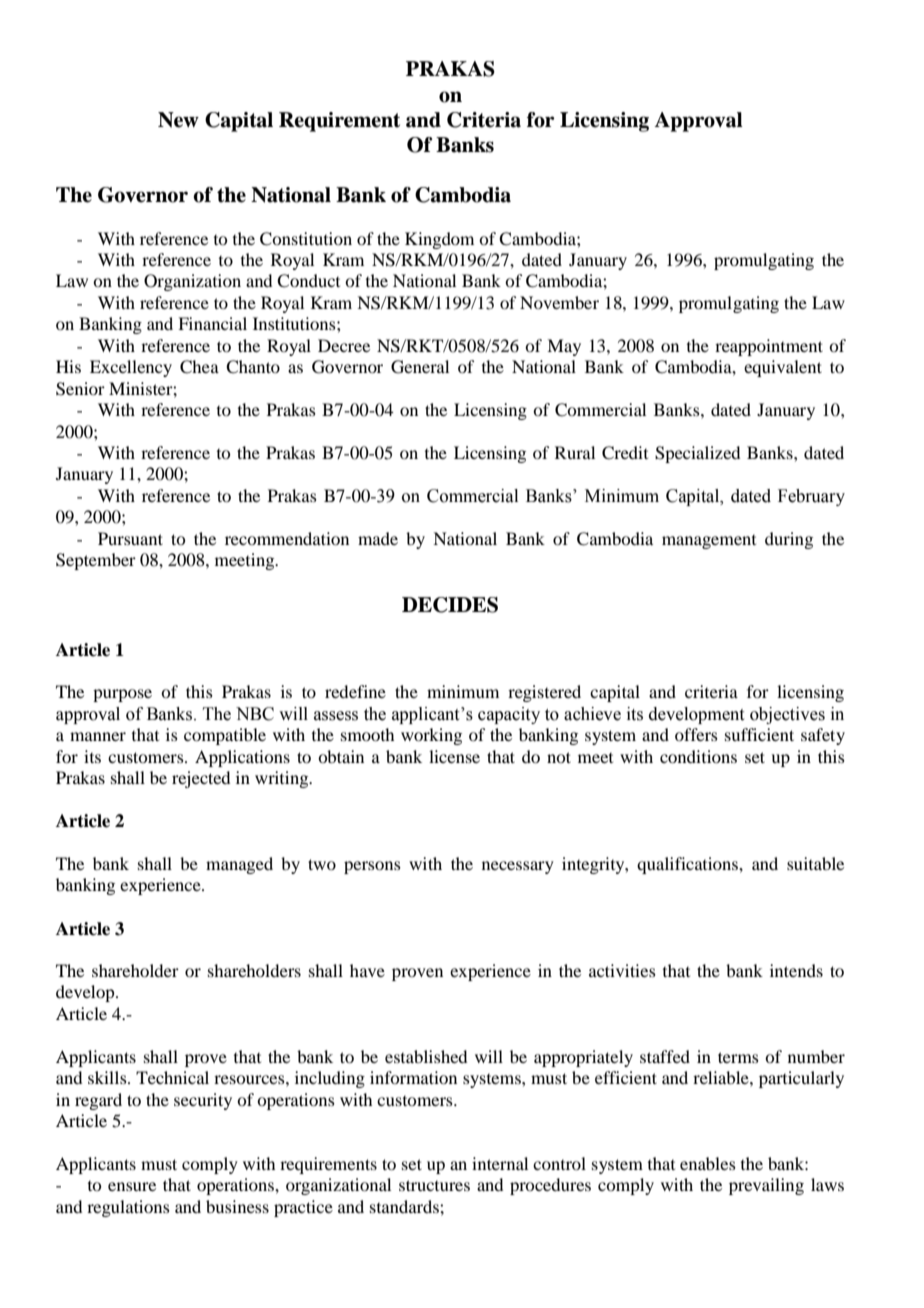 The height and width of the document is (1308, 924). What do you see at coordinates (697, 454) in the document?
I see `Specialized` at bounding box center [697, 454].
